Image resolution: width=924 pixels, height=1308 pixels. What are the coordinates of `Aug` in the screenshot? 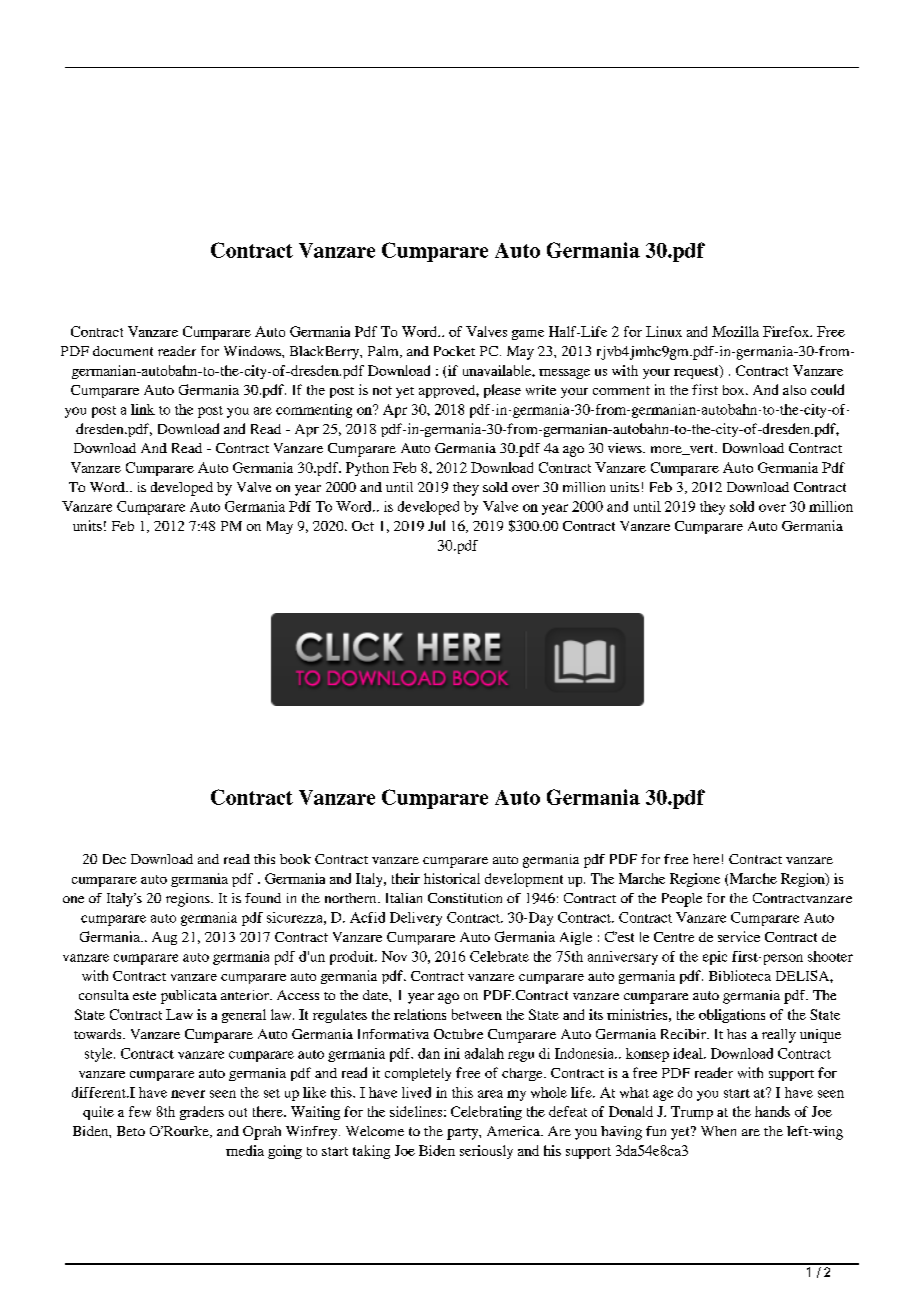 It's located at (164, 938).
